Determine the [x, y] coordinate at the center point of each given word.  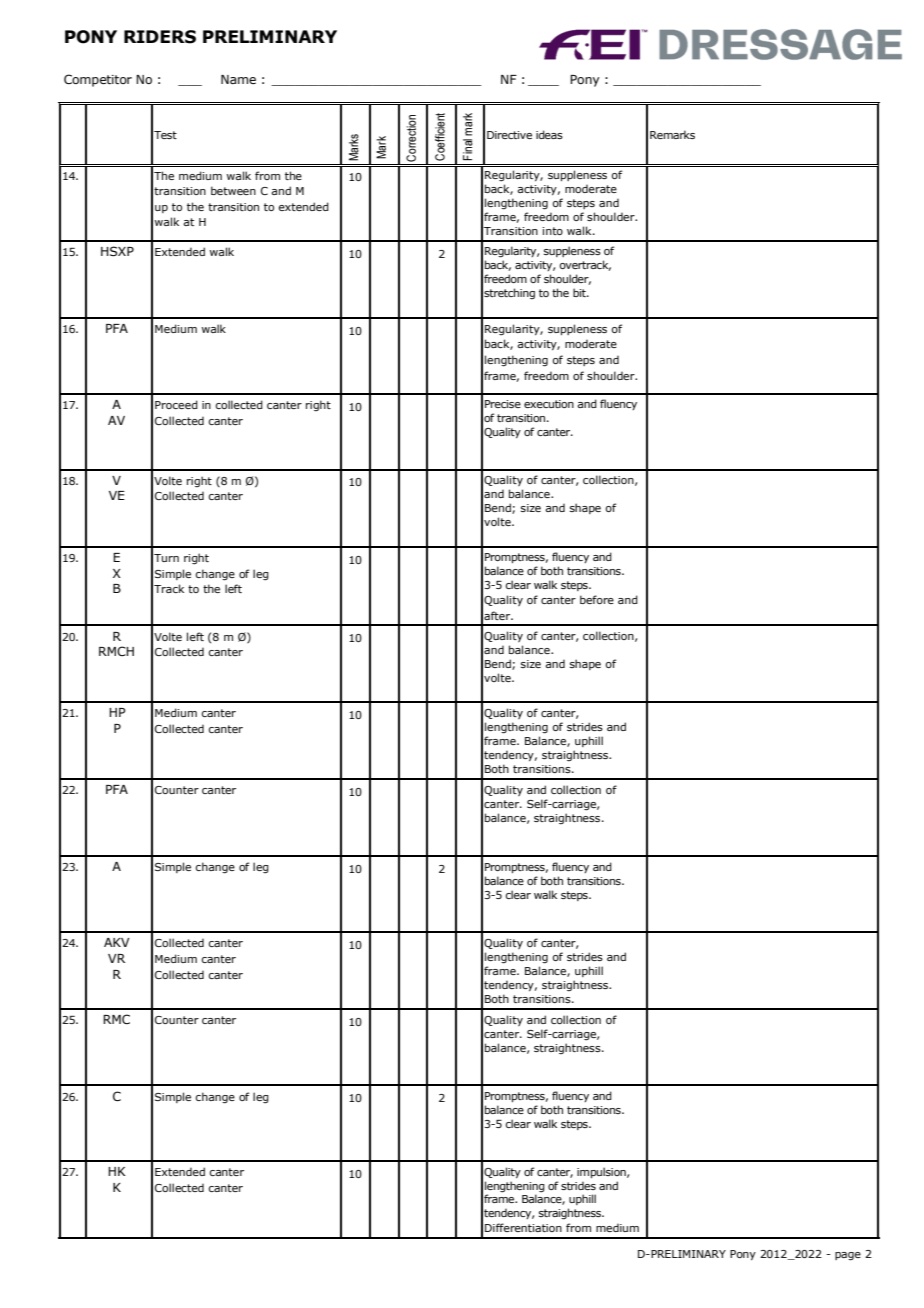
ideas [549, 134]
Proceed [176, 404]
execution [549, 404]
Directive [509, 135]
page [848, 1256]
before [597, 599]
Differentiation [523, 1227]
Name [238, 79]
